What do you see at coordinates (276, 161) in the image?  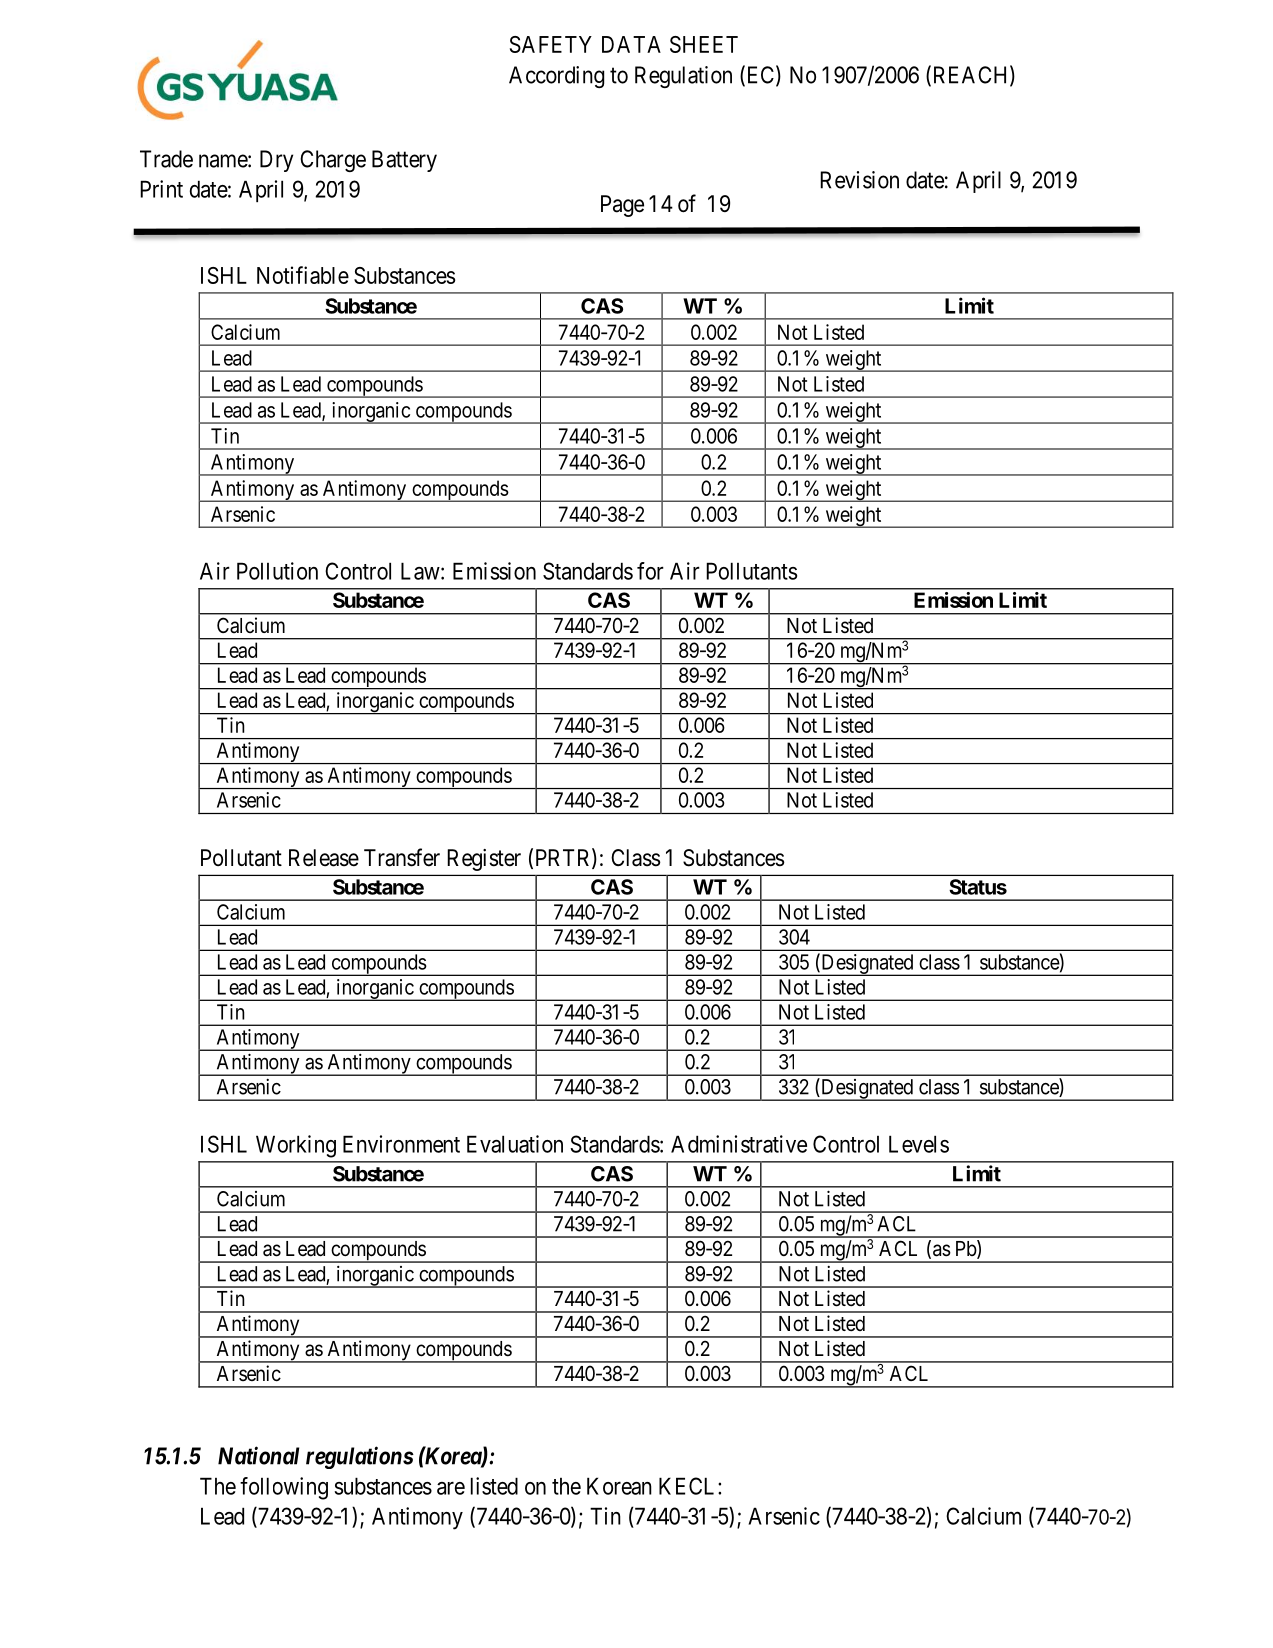 I see `Dry` at bounding box center [276, 161].
